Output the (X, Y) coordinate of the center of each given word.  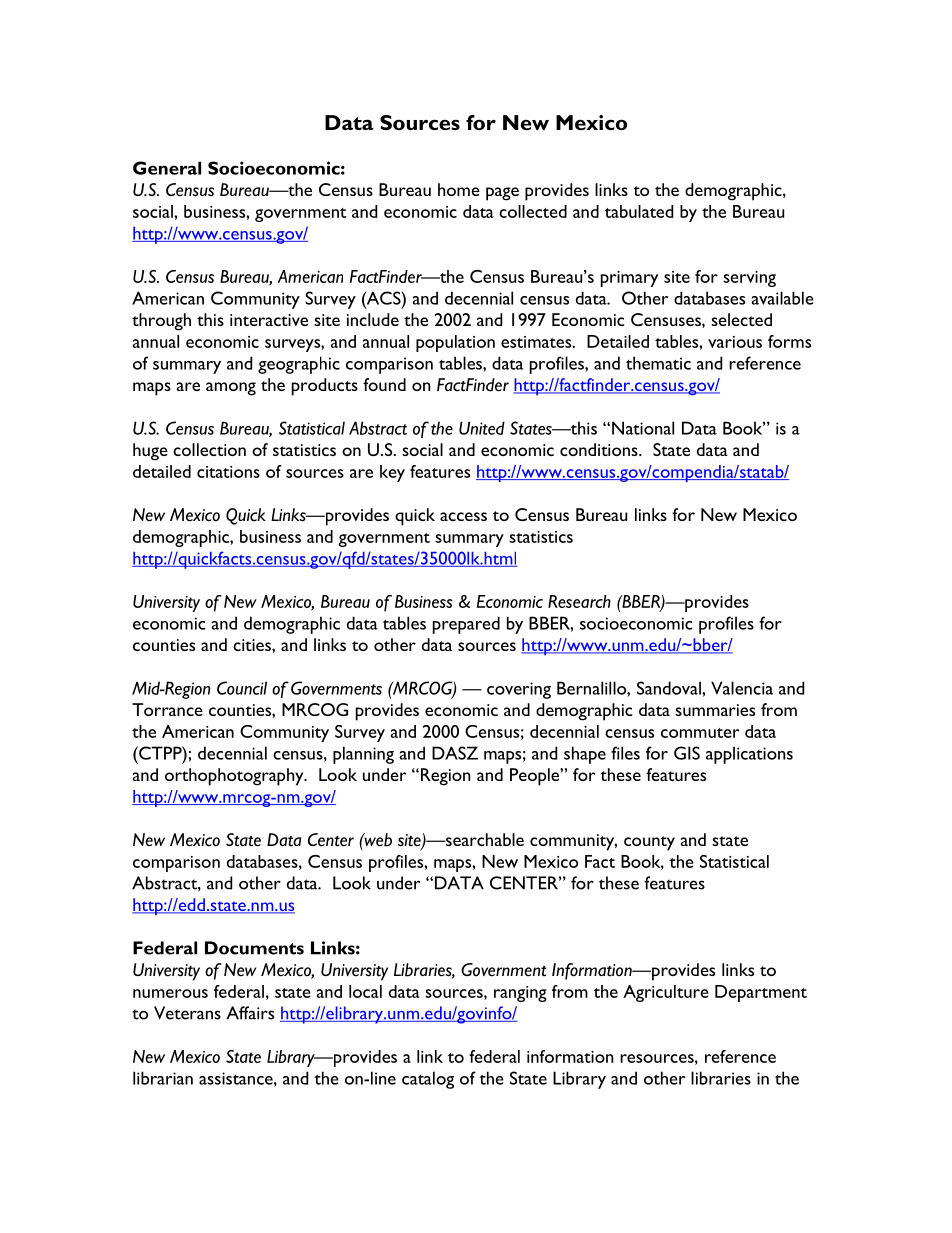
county (649, 843)
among (231, 389)
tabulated (639, 211)
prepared (466, 625)
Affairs (250, 1013)
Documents (254, 948)
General (167, 168)
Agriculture (666, 993)
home (459, 189)
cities (253, 645)
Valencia (742, 688)
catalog (428, 1080)
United (482, 428)
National (643, 428)
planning (363, 755)
